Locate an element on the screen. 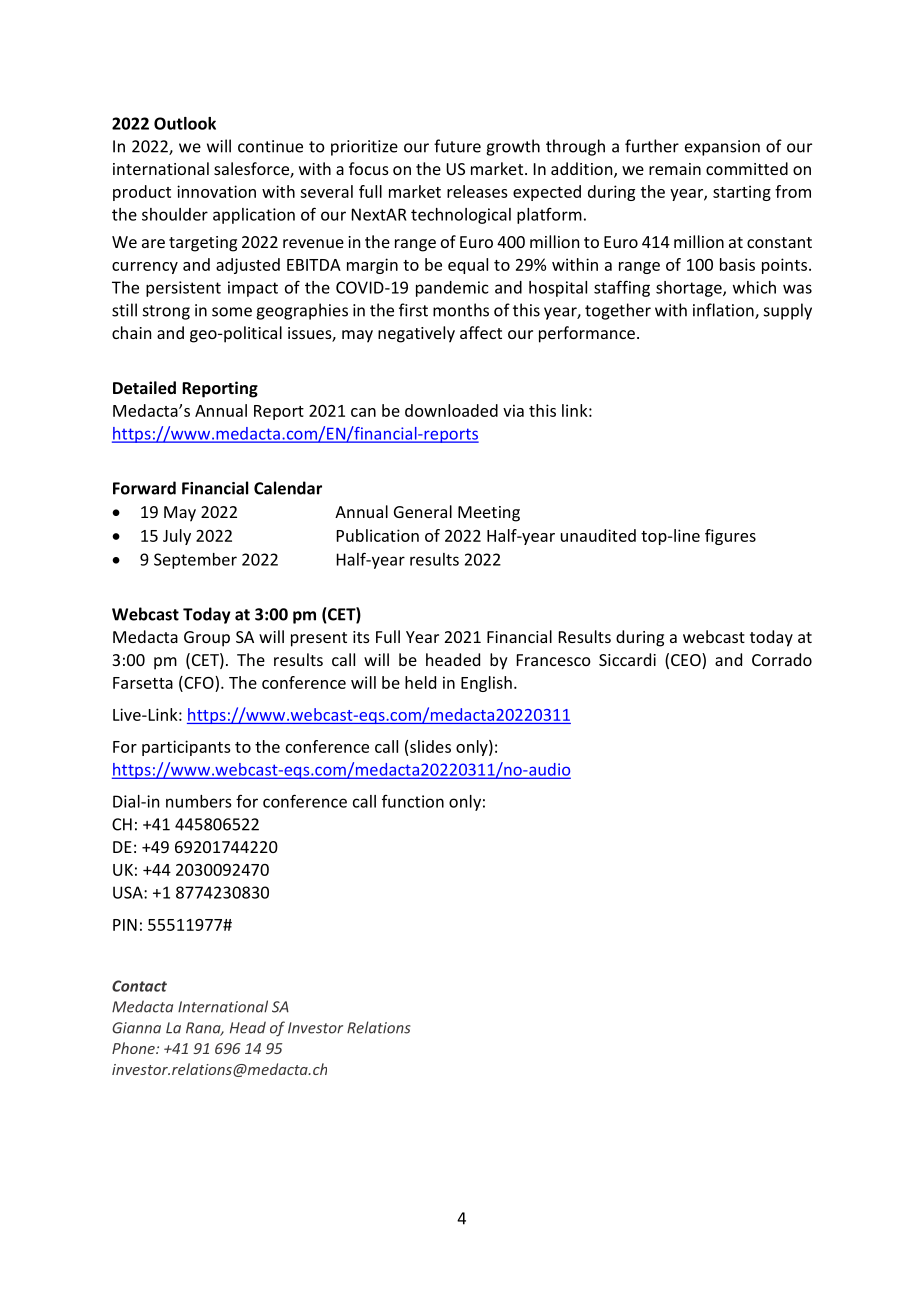 This screenshot has height=1308, width=924. slides is located at coordinates (430, 746).
